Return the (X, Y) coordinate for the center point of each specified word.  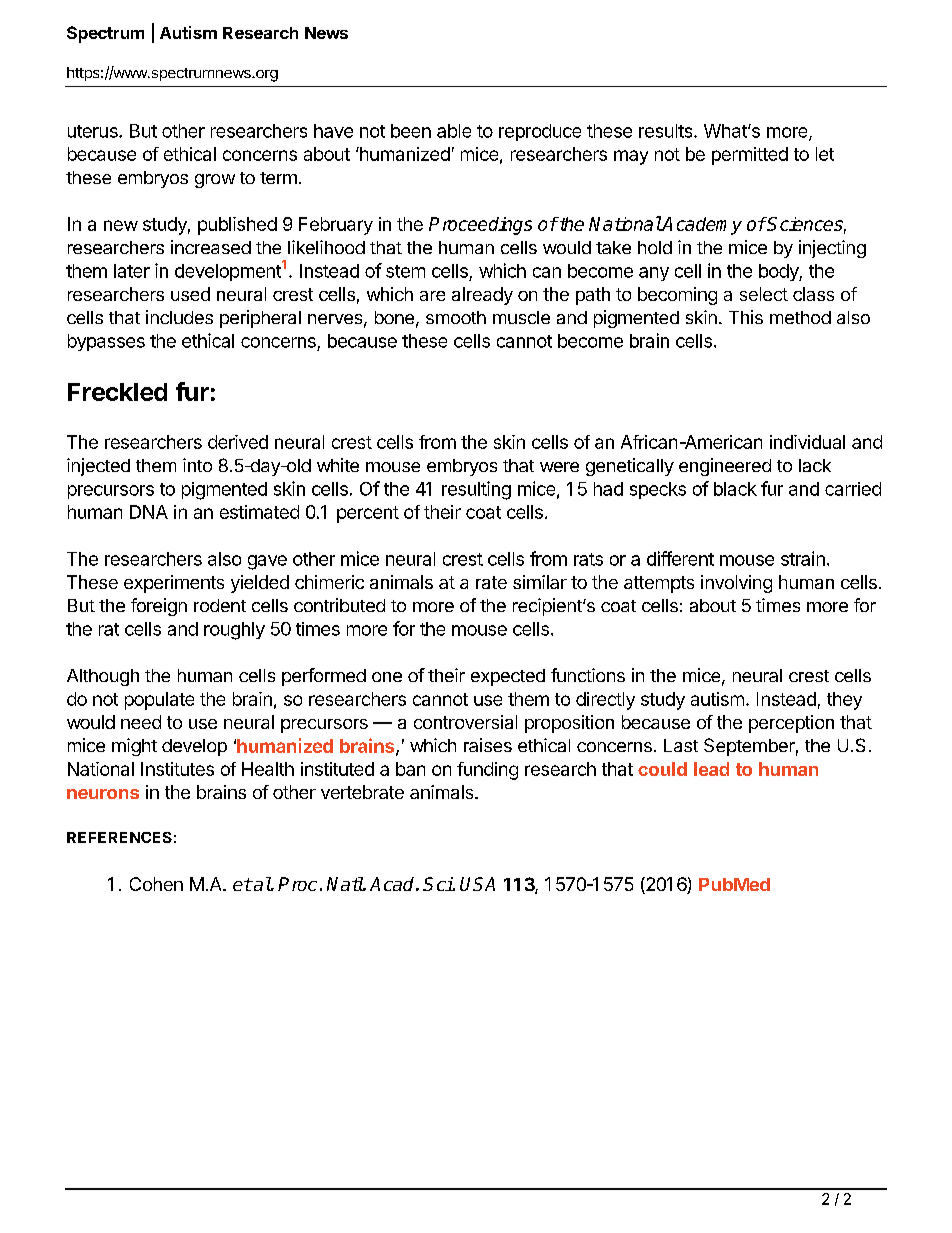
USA (477, 884)
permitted (750, 156)
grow (215, 181)
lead (711, 769)
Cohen (156, 884)
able (454, 131)
